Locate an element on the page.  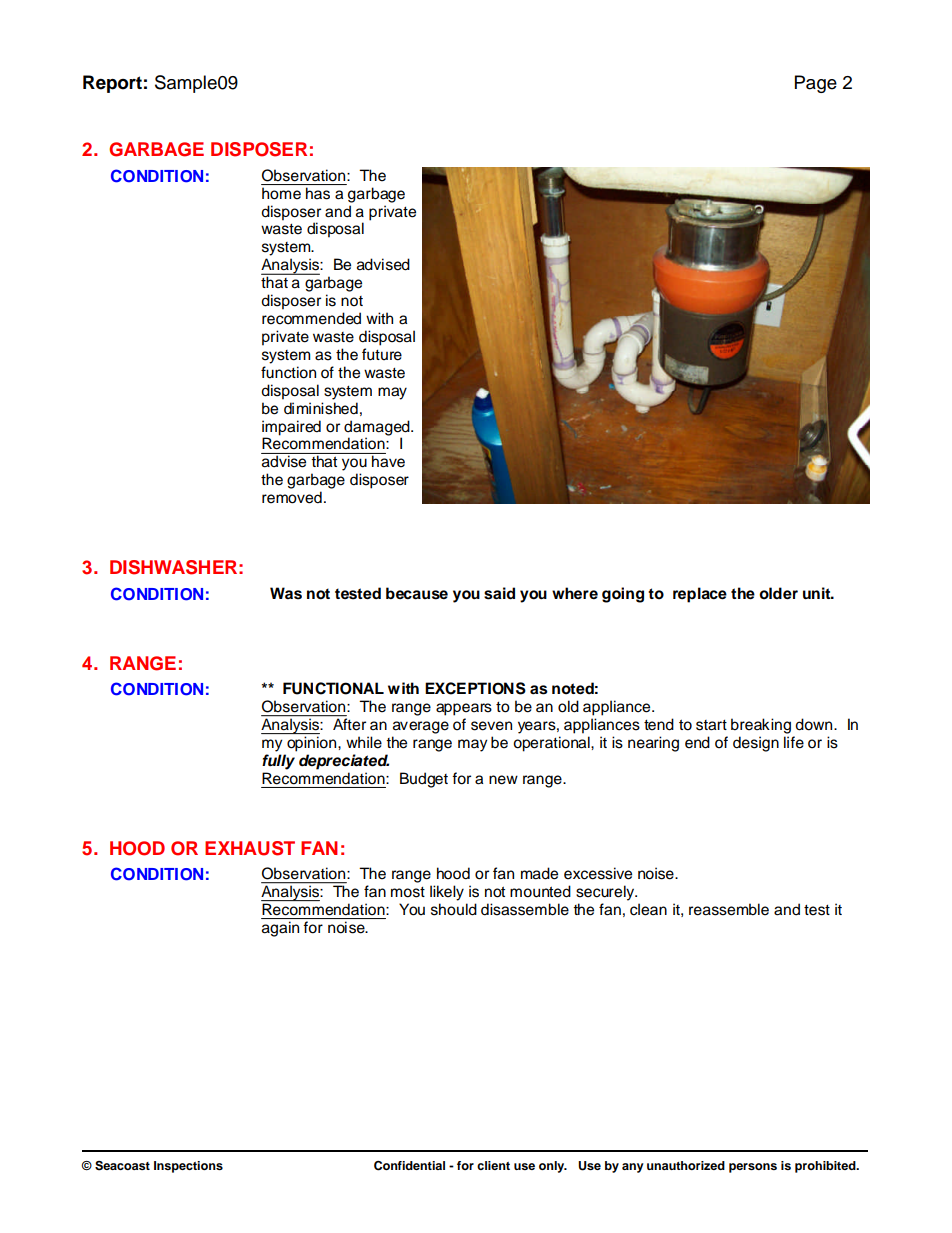
older is located at coordinates (778, 593).
